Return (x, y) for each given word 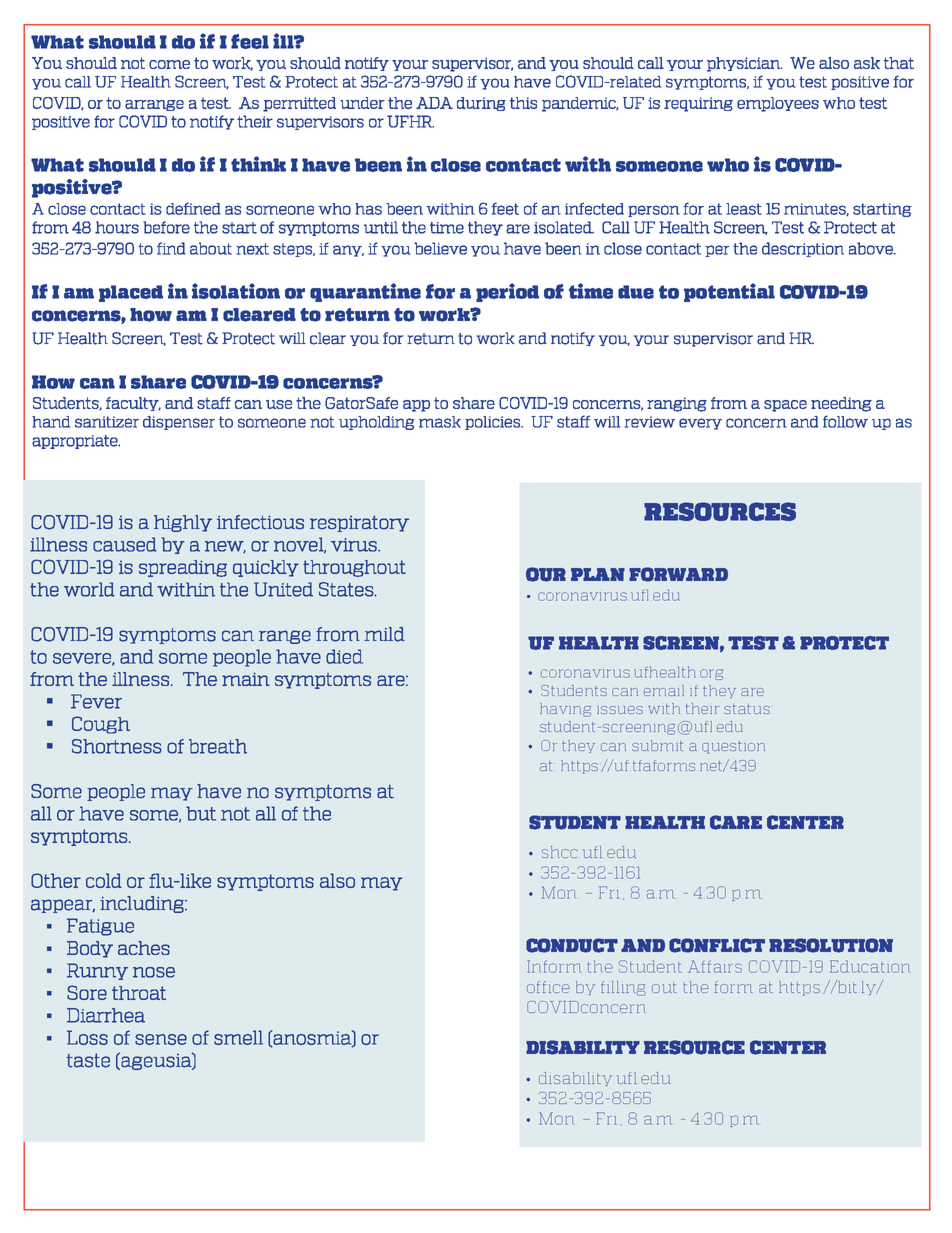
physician (744, 64)
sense (161, 1039)
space (785, 406)
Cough (101, 725)
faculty (133, 404)
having (565, 710)
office (548, 987)
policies (493, 423)
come (169, 64)
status (748, 709)
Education (870, 966)
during (481, 104)
